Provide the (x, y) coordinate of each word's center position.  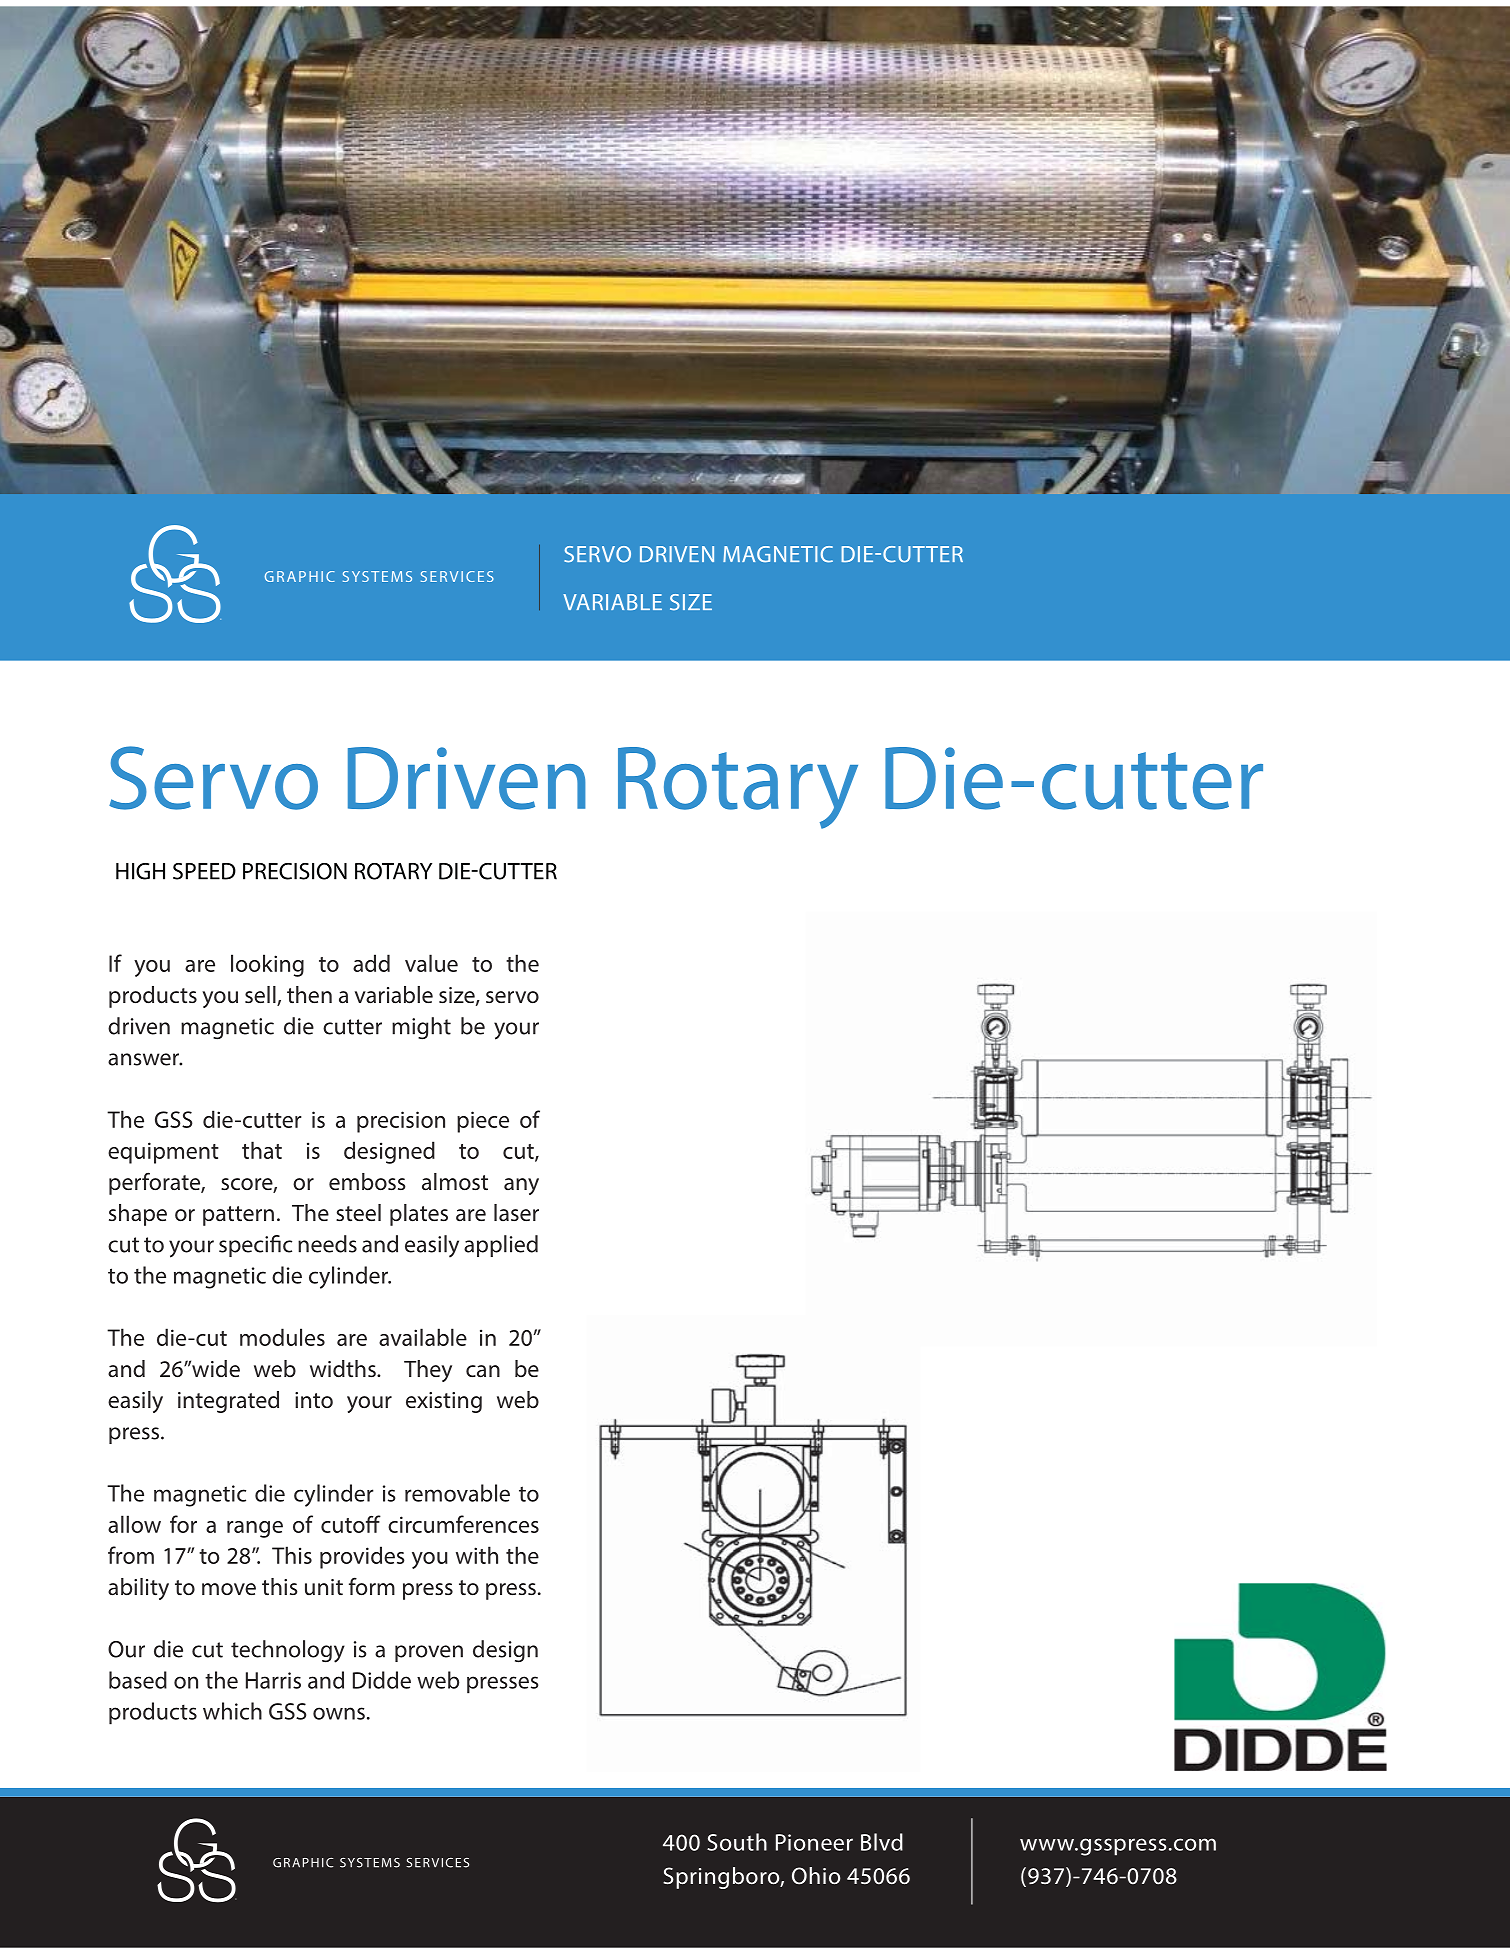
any (521, 1186)
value (431, 963)
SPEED (204, 871)
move (229, 1589)
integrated (228, 1402)
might (421, 1028)
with (477, 1555)
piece (483, 1122)
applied (501, 1246)
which (232, 1711)
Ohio (816, 1876)
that (262, 1150)
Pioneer (814, 1842)
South (737, 1842)
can (483, 1371)
